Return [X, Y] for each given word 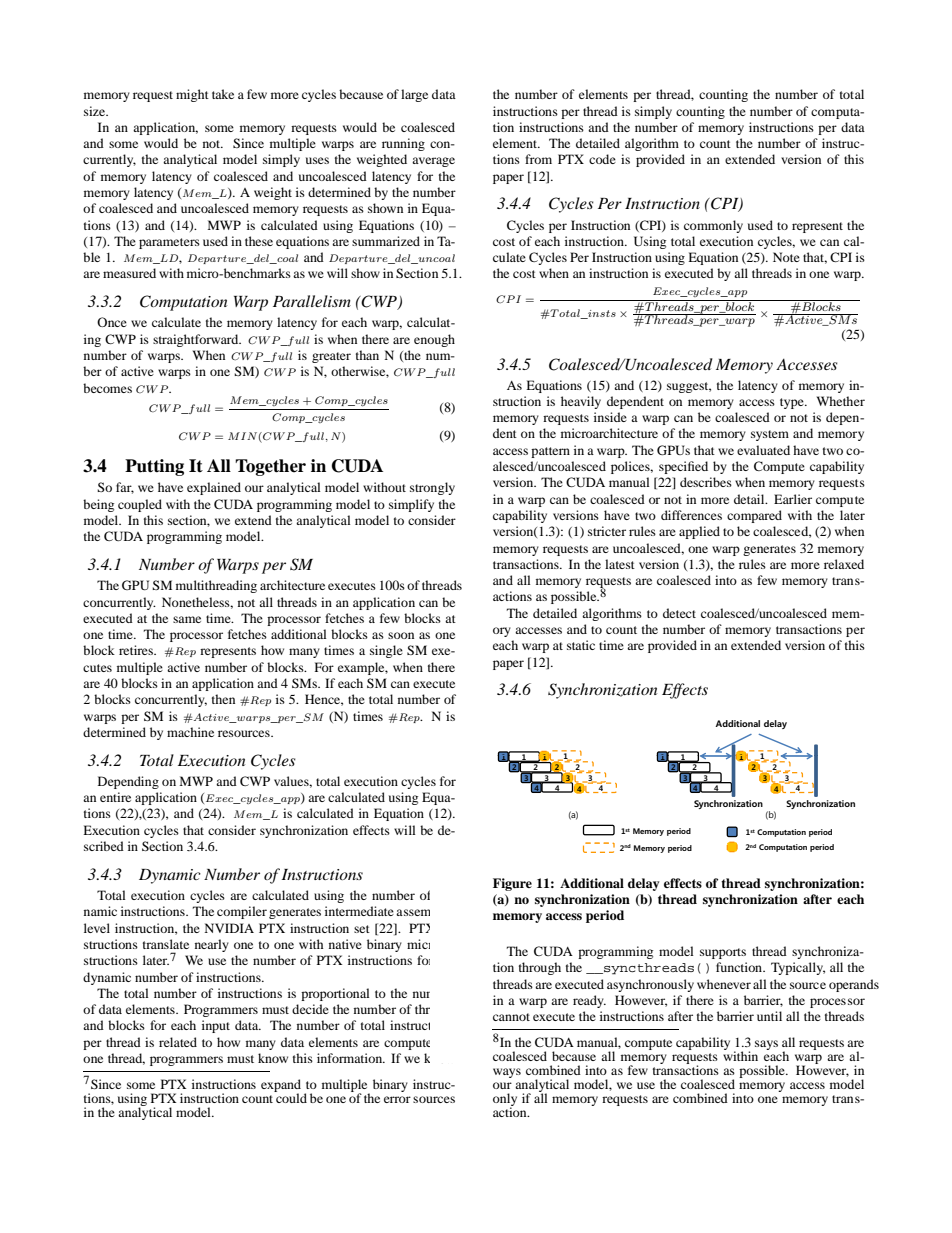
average [433, 162]
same [187, 619]
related [178, 1042]
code [602, 159]
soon [401, 635]
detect [679, 613]
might [192, 95]
